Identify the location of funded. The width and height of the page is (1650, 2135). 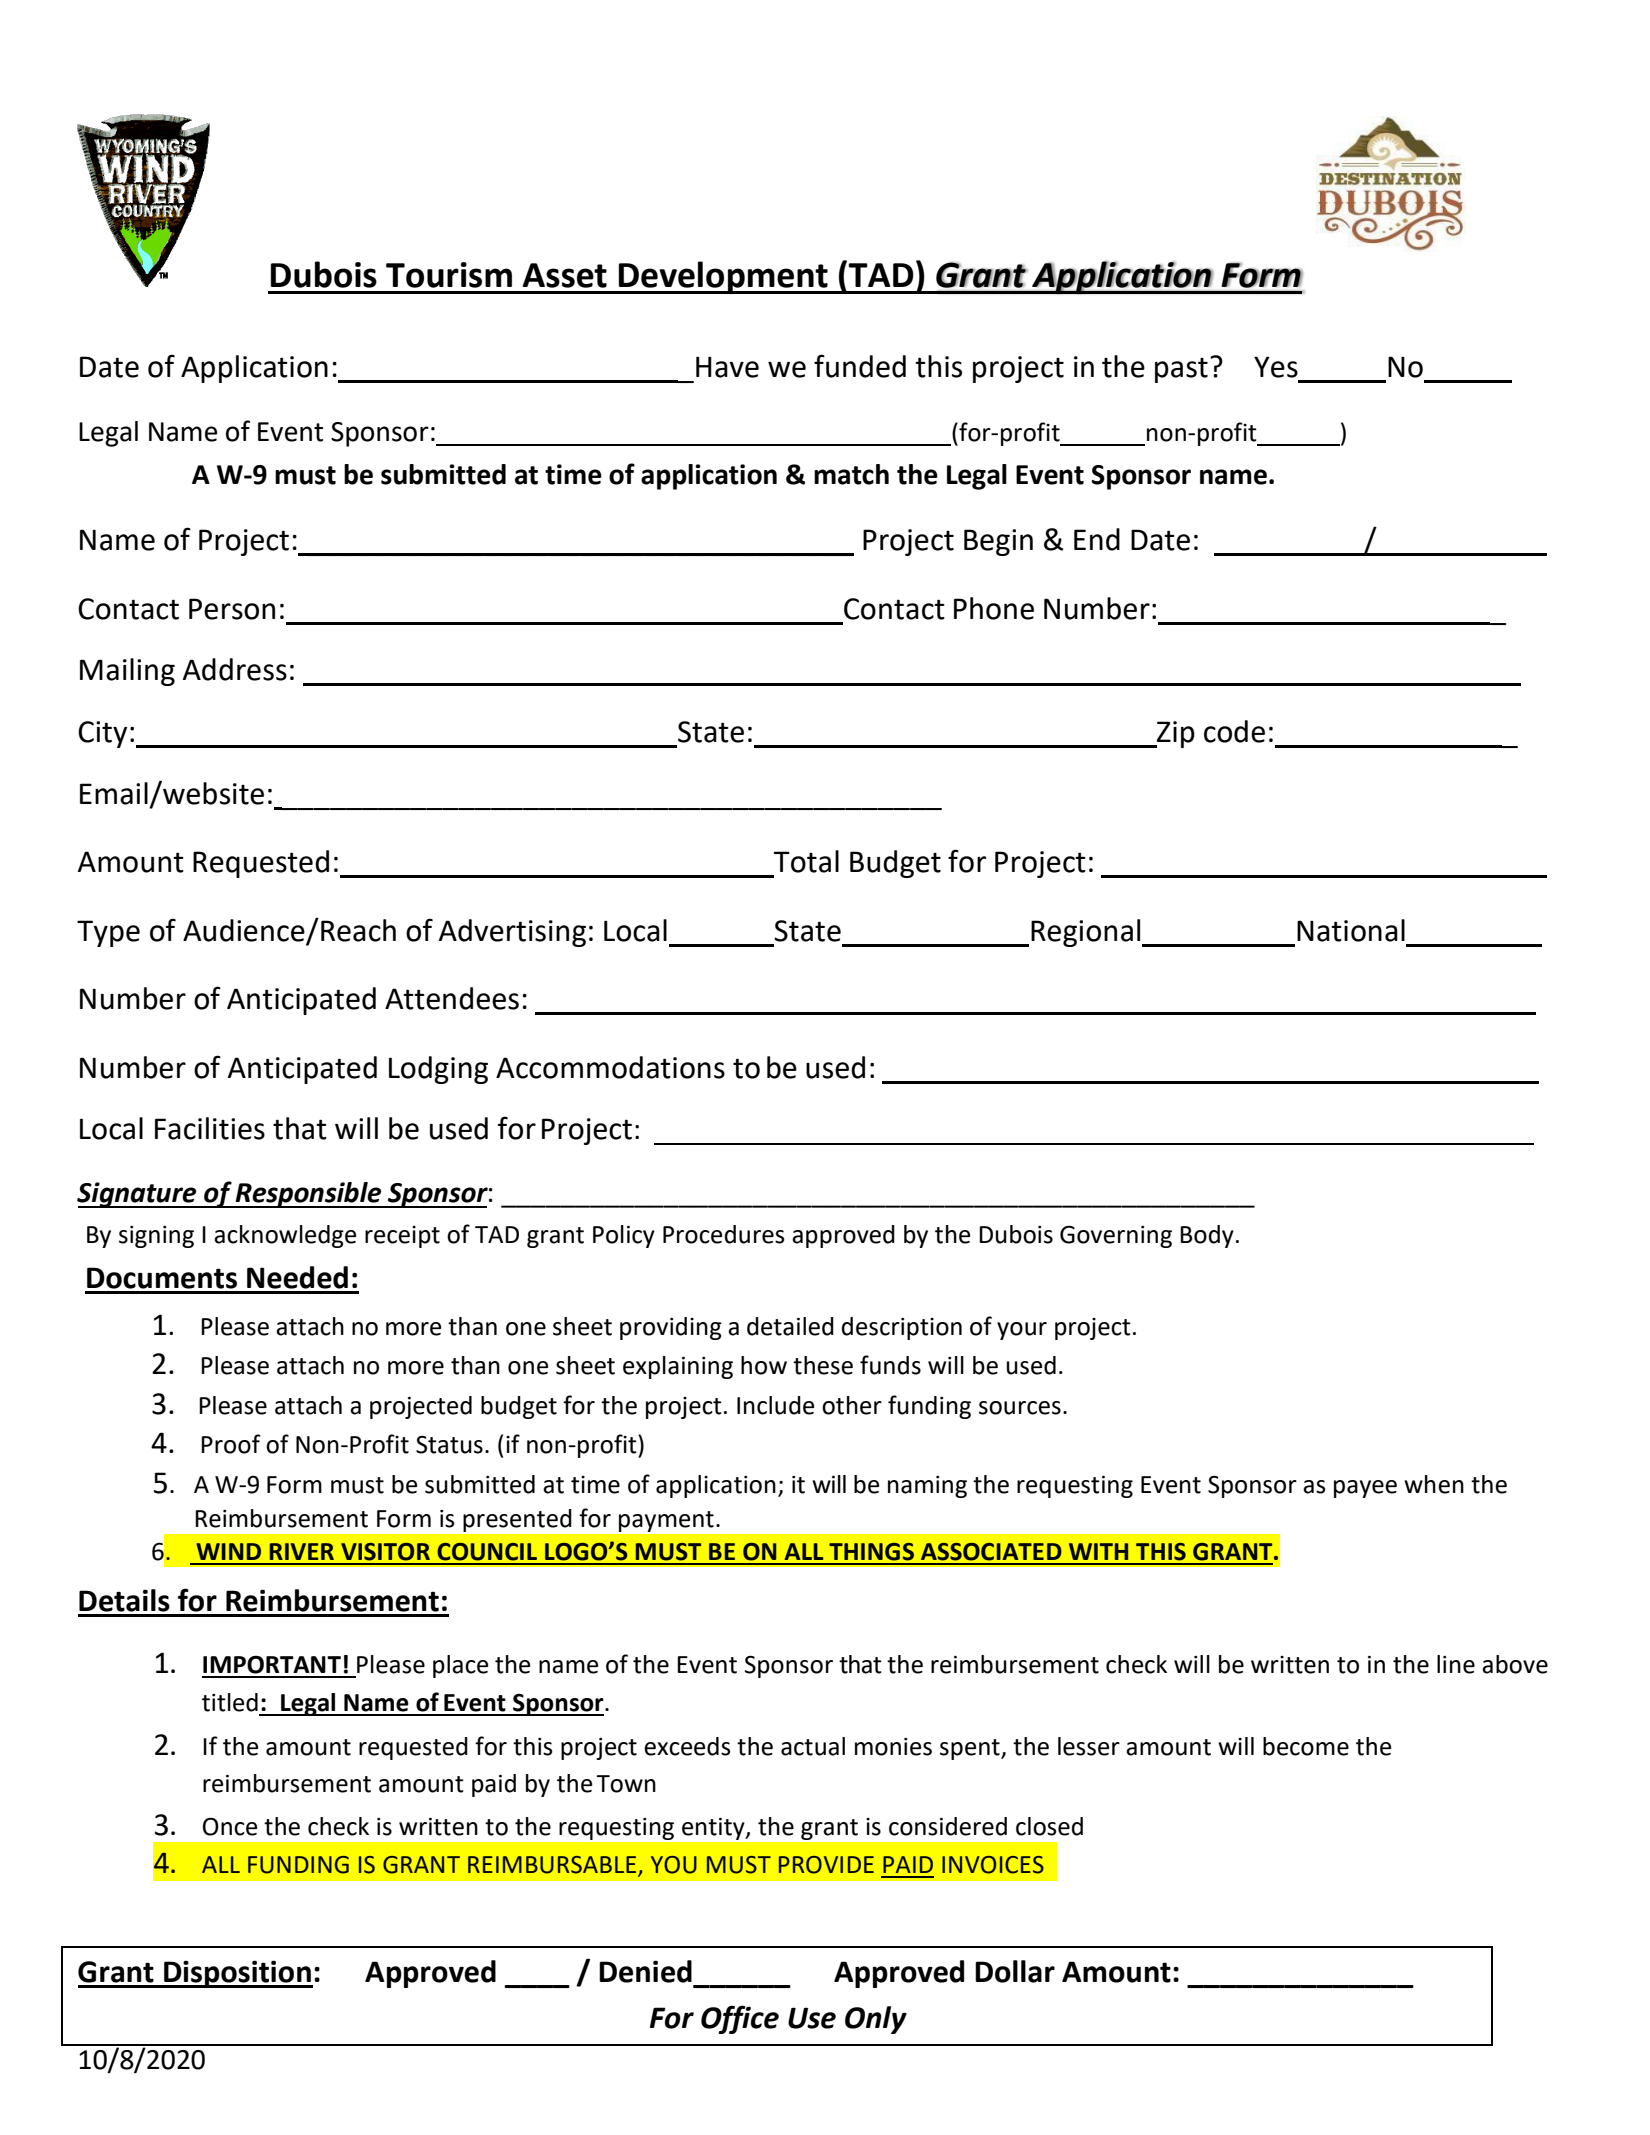
(860, 366).
